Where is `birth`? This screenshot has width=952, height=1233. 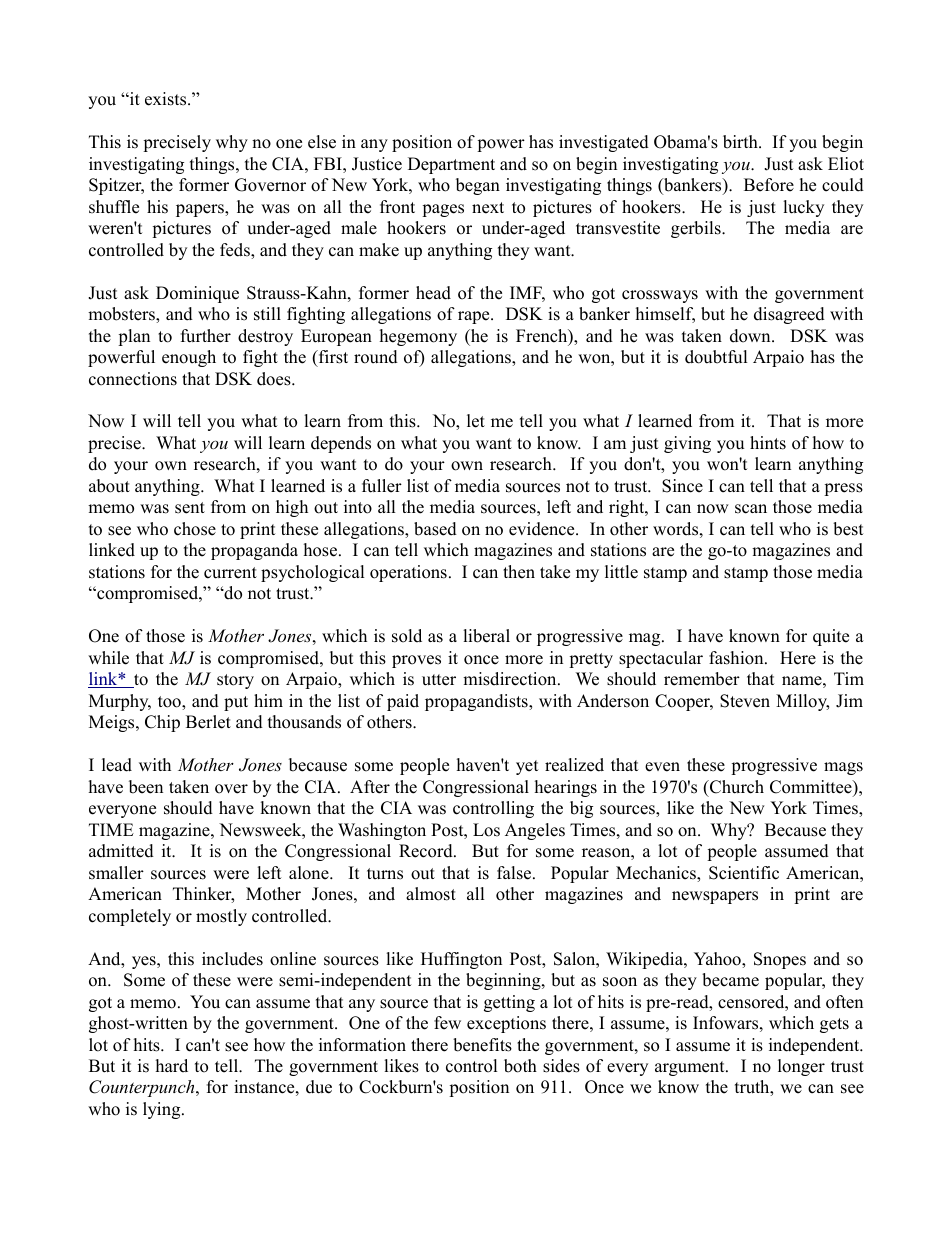 birth is located at coordinates (741, 142).
